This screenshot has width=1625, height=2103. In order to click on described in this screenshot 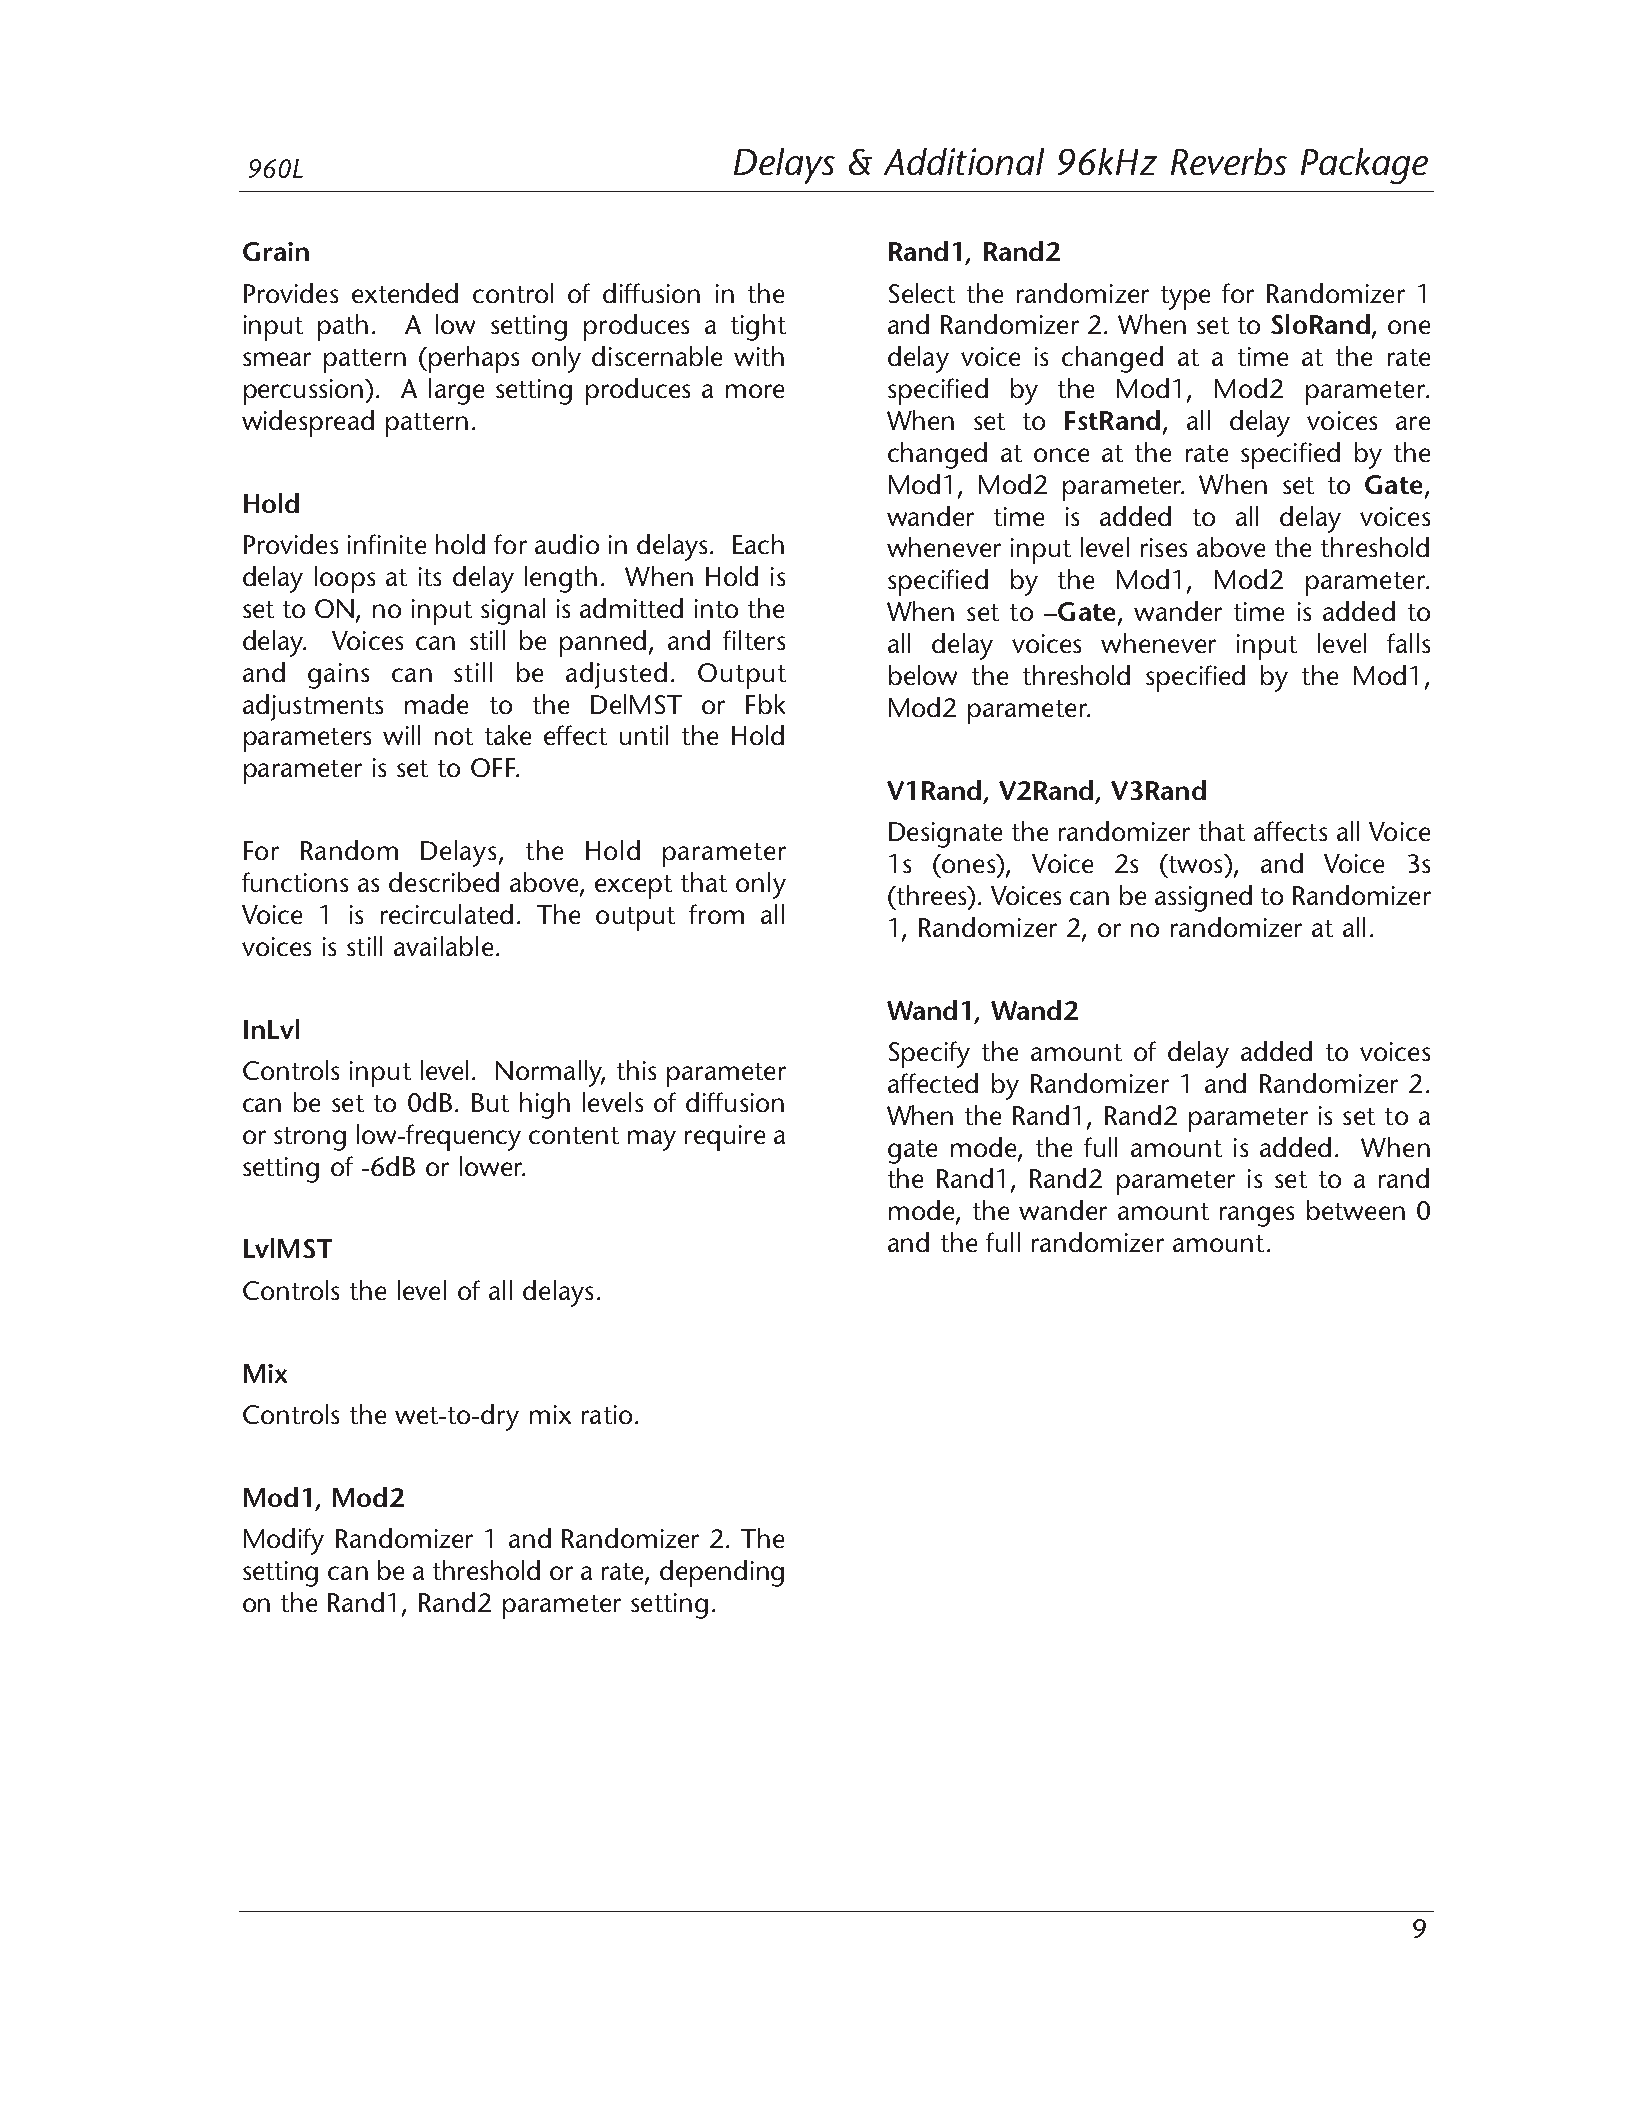, I will do `click(444, 882)`.
